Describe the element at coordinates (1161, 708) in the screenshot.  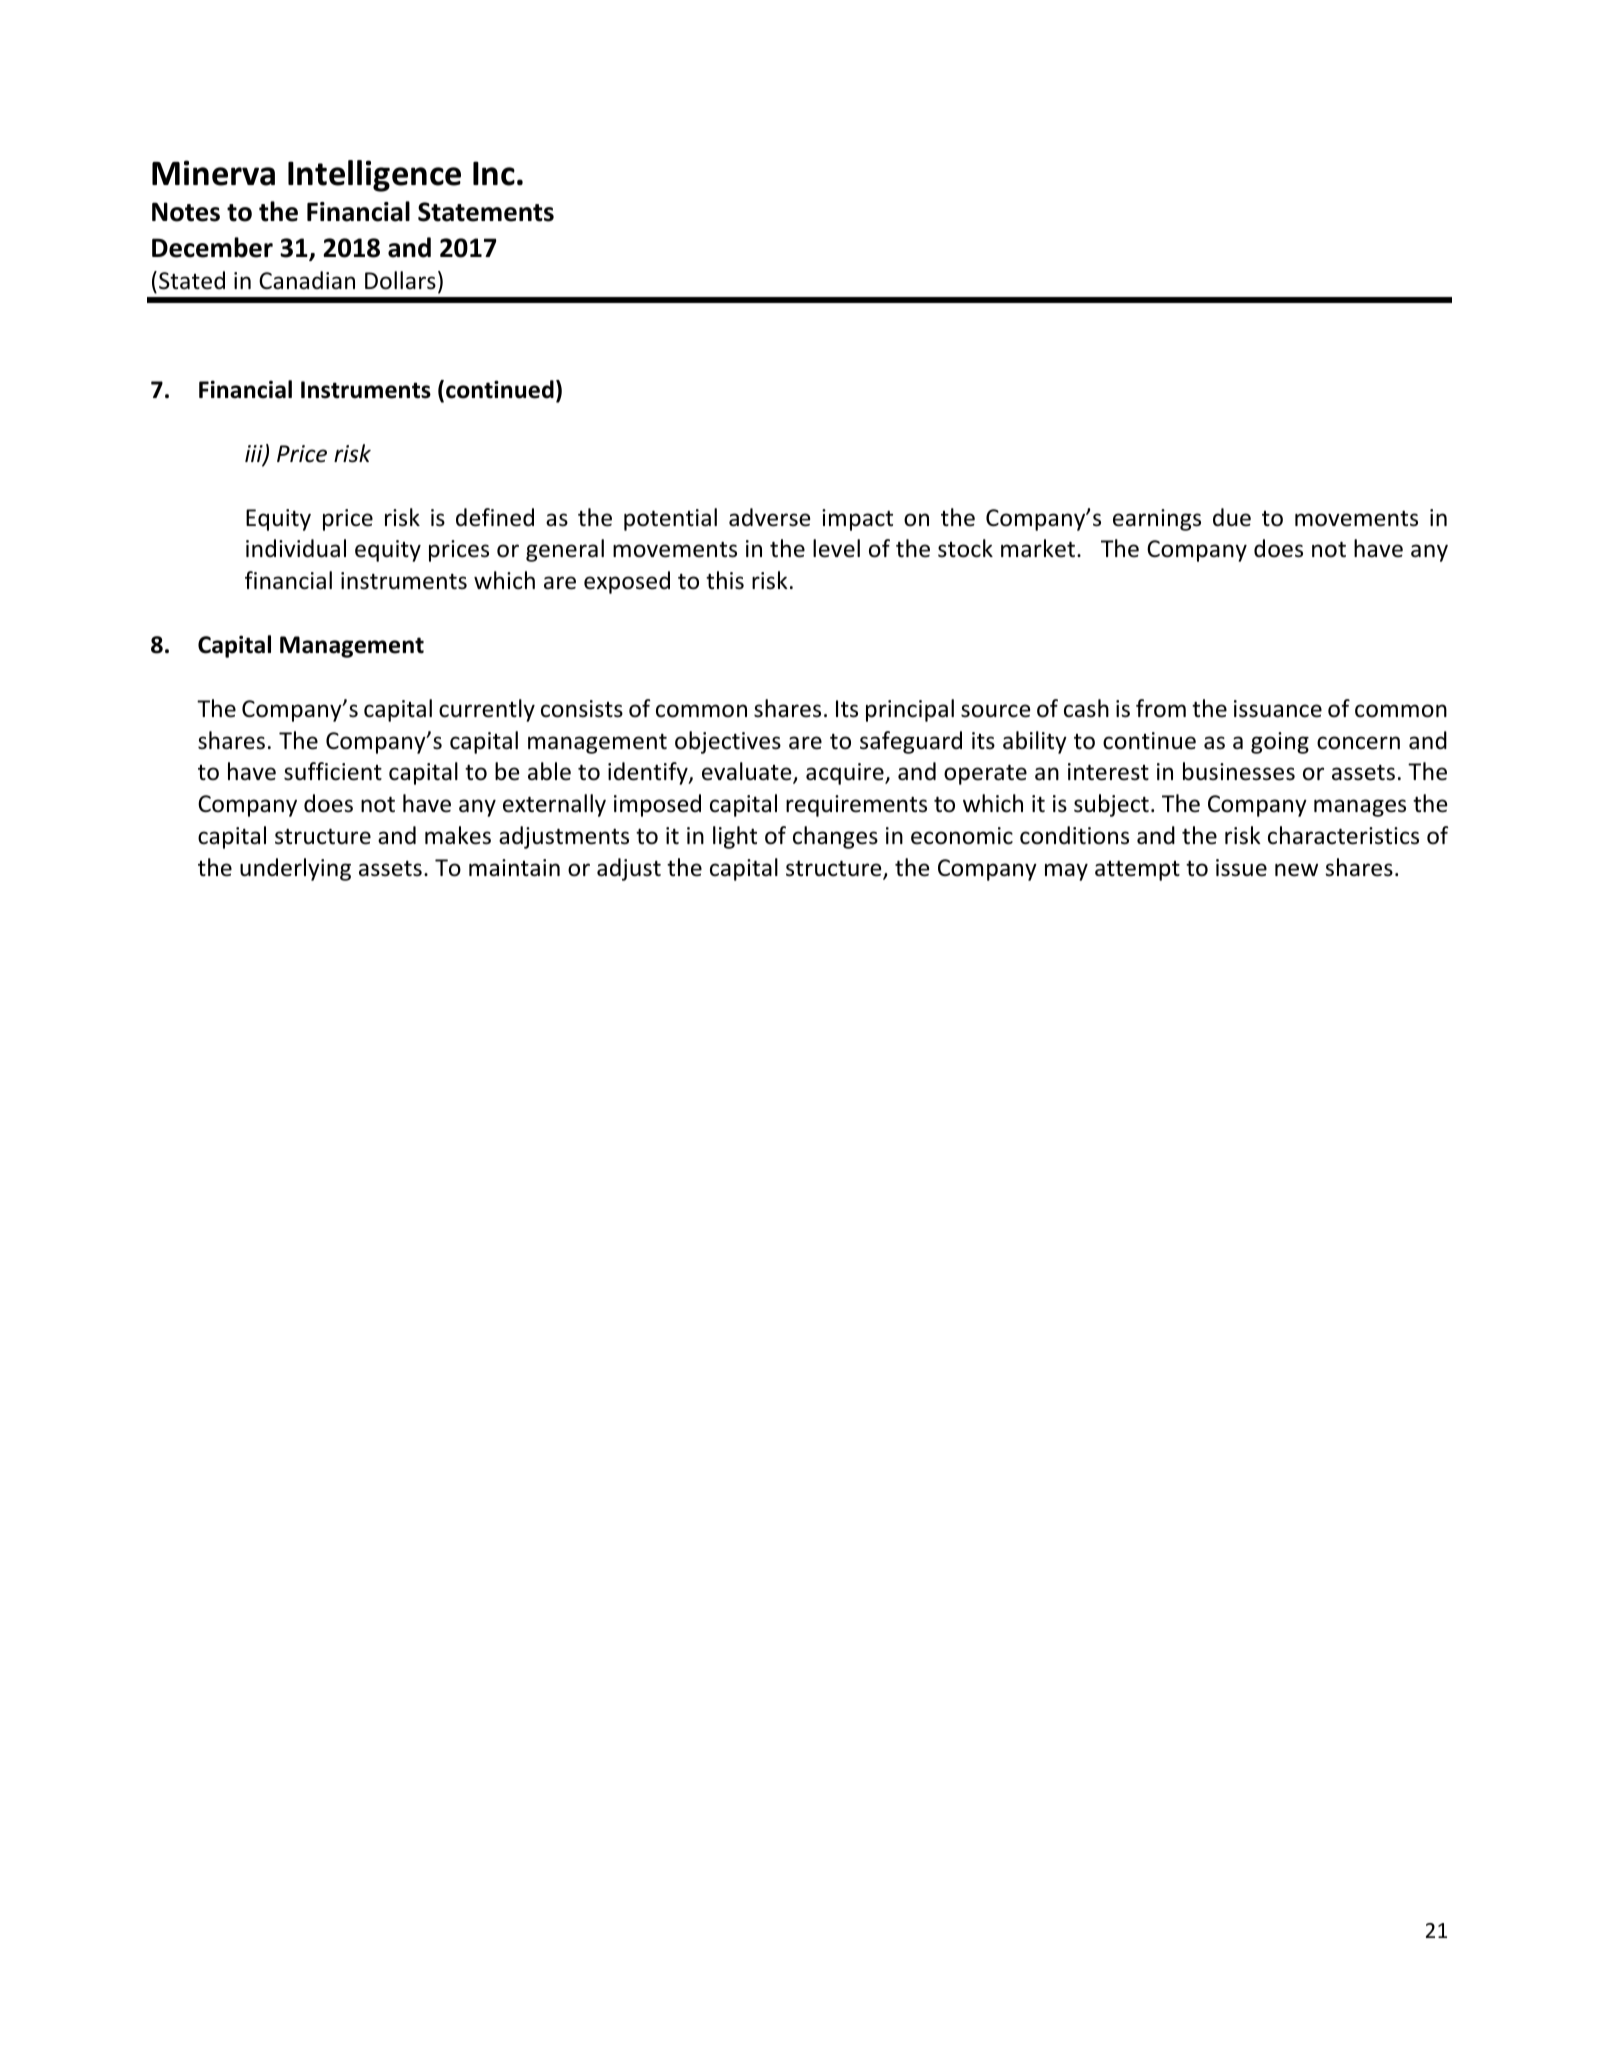
I see `from` at that location.
